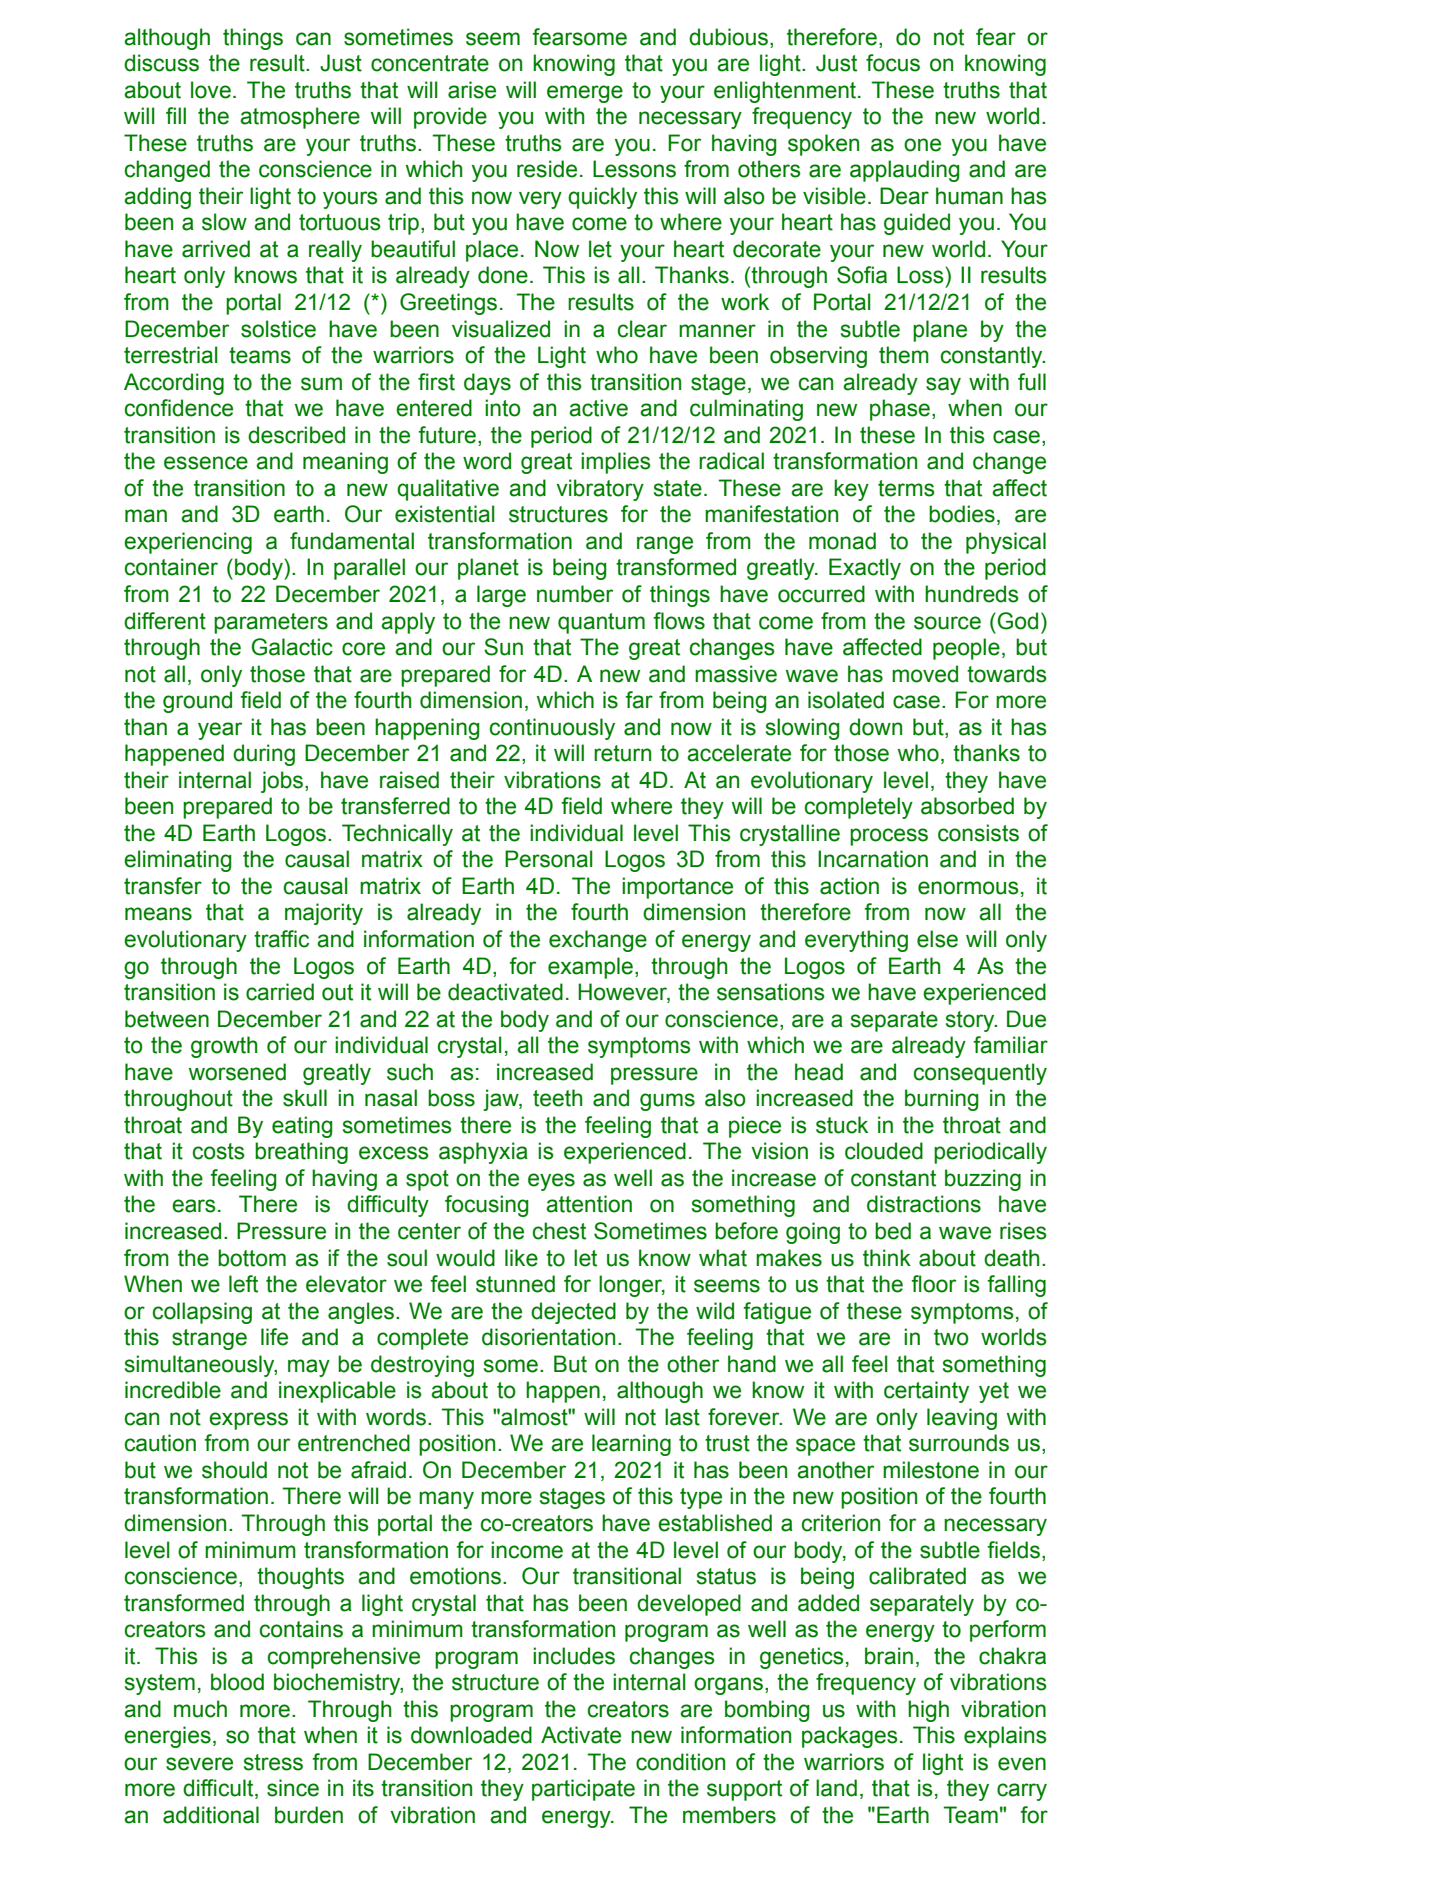 Image resolution: width=1450 pixels, height=1877 pixels. I want to click on atmosphere, so click(300, 118).
